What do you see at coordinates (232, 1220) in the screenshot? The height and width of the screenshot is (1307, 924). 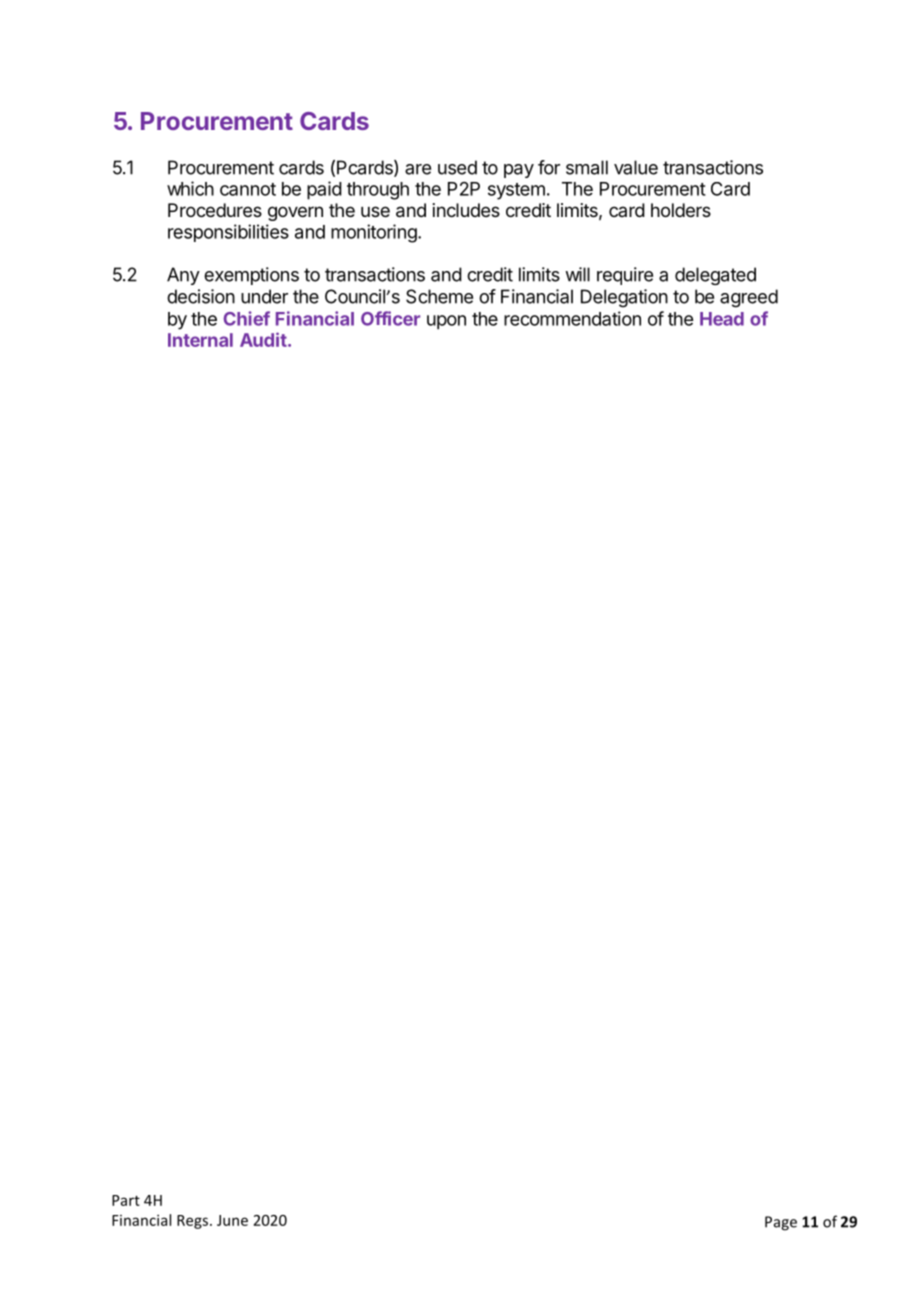 I see `June` at bounding box center [232, 1220].
